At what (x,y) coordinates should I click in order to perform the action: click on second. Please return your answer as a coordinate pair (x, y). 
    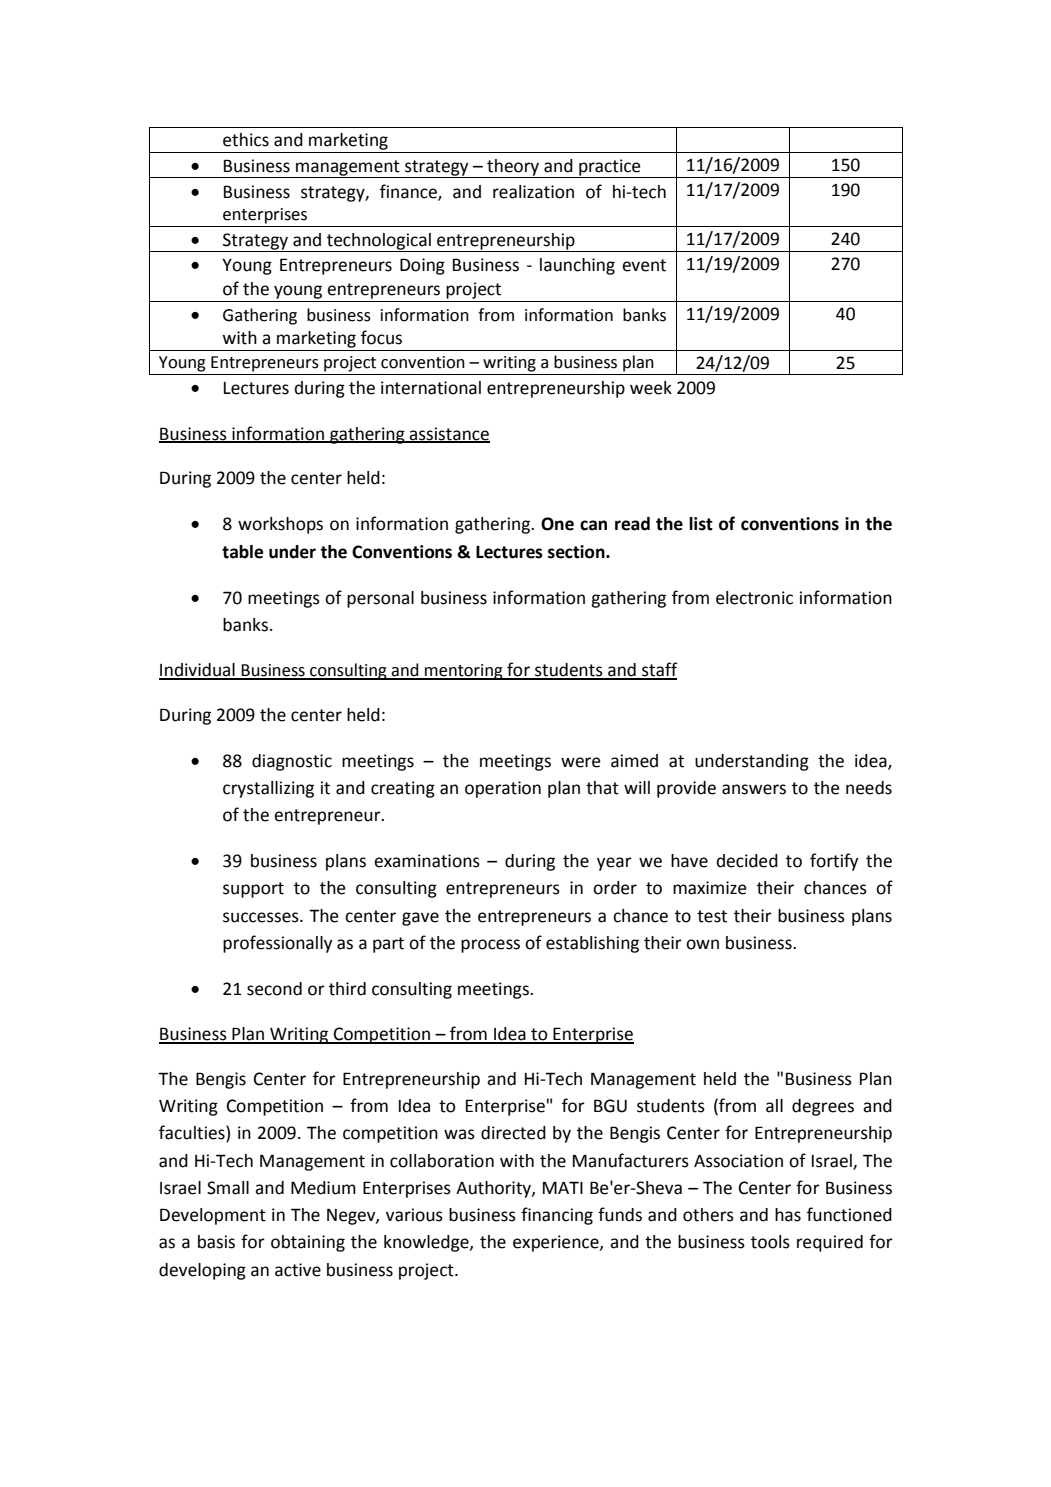
    Looking at the image, I should click on (274, 989).
